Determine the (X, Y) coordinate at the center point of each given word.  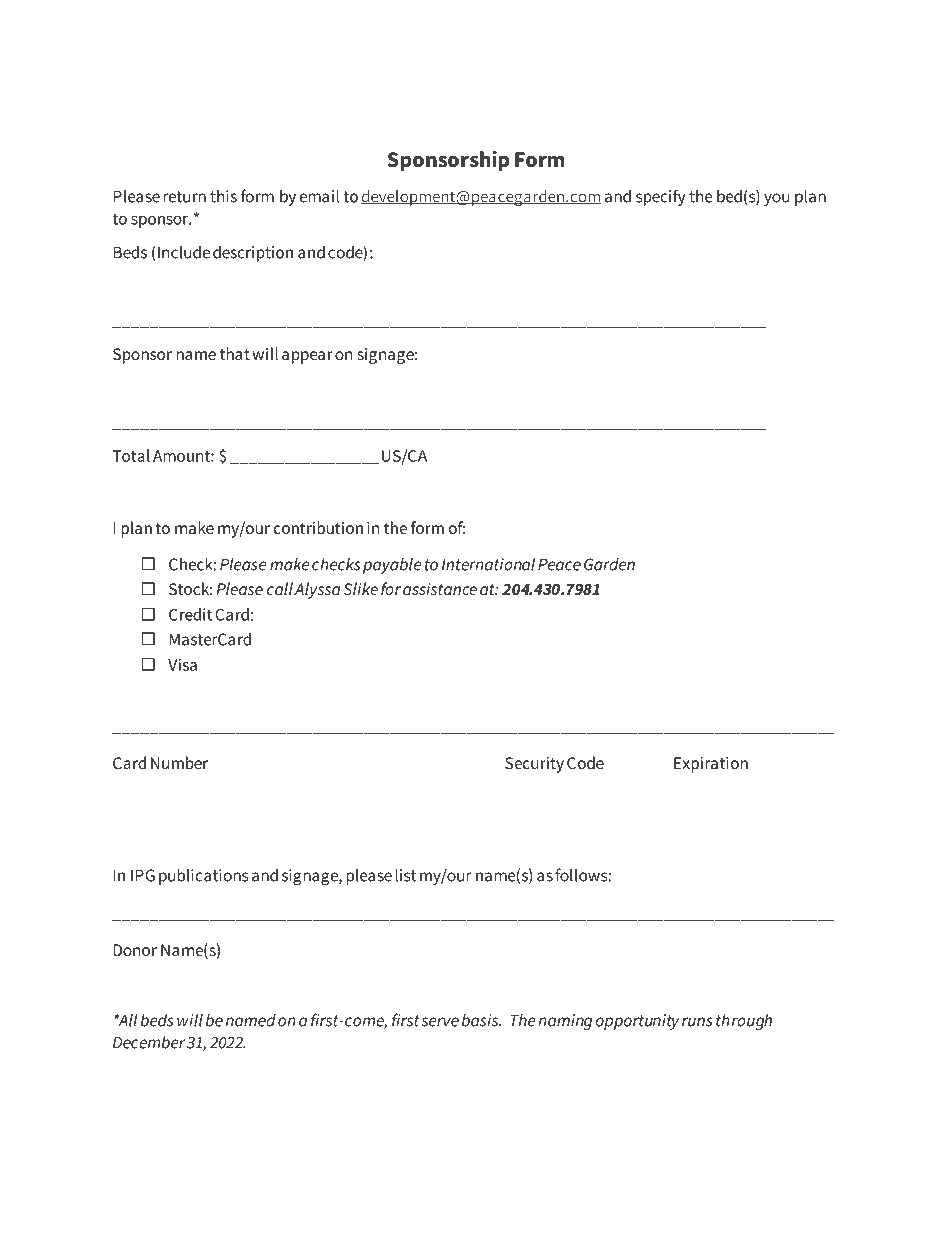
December (149, 1042)
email (319, 196)
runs (697, 1022)
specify (661, 197)
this (223, 196)
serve (440, 1022)
